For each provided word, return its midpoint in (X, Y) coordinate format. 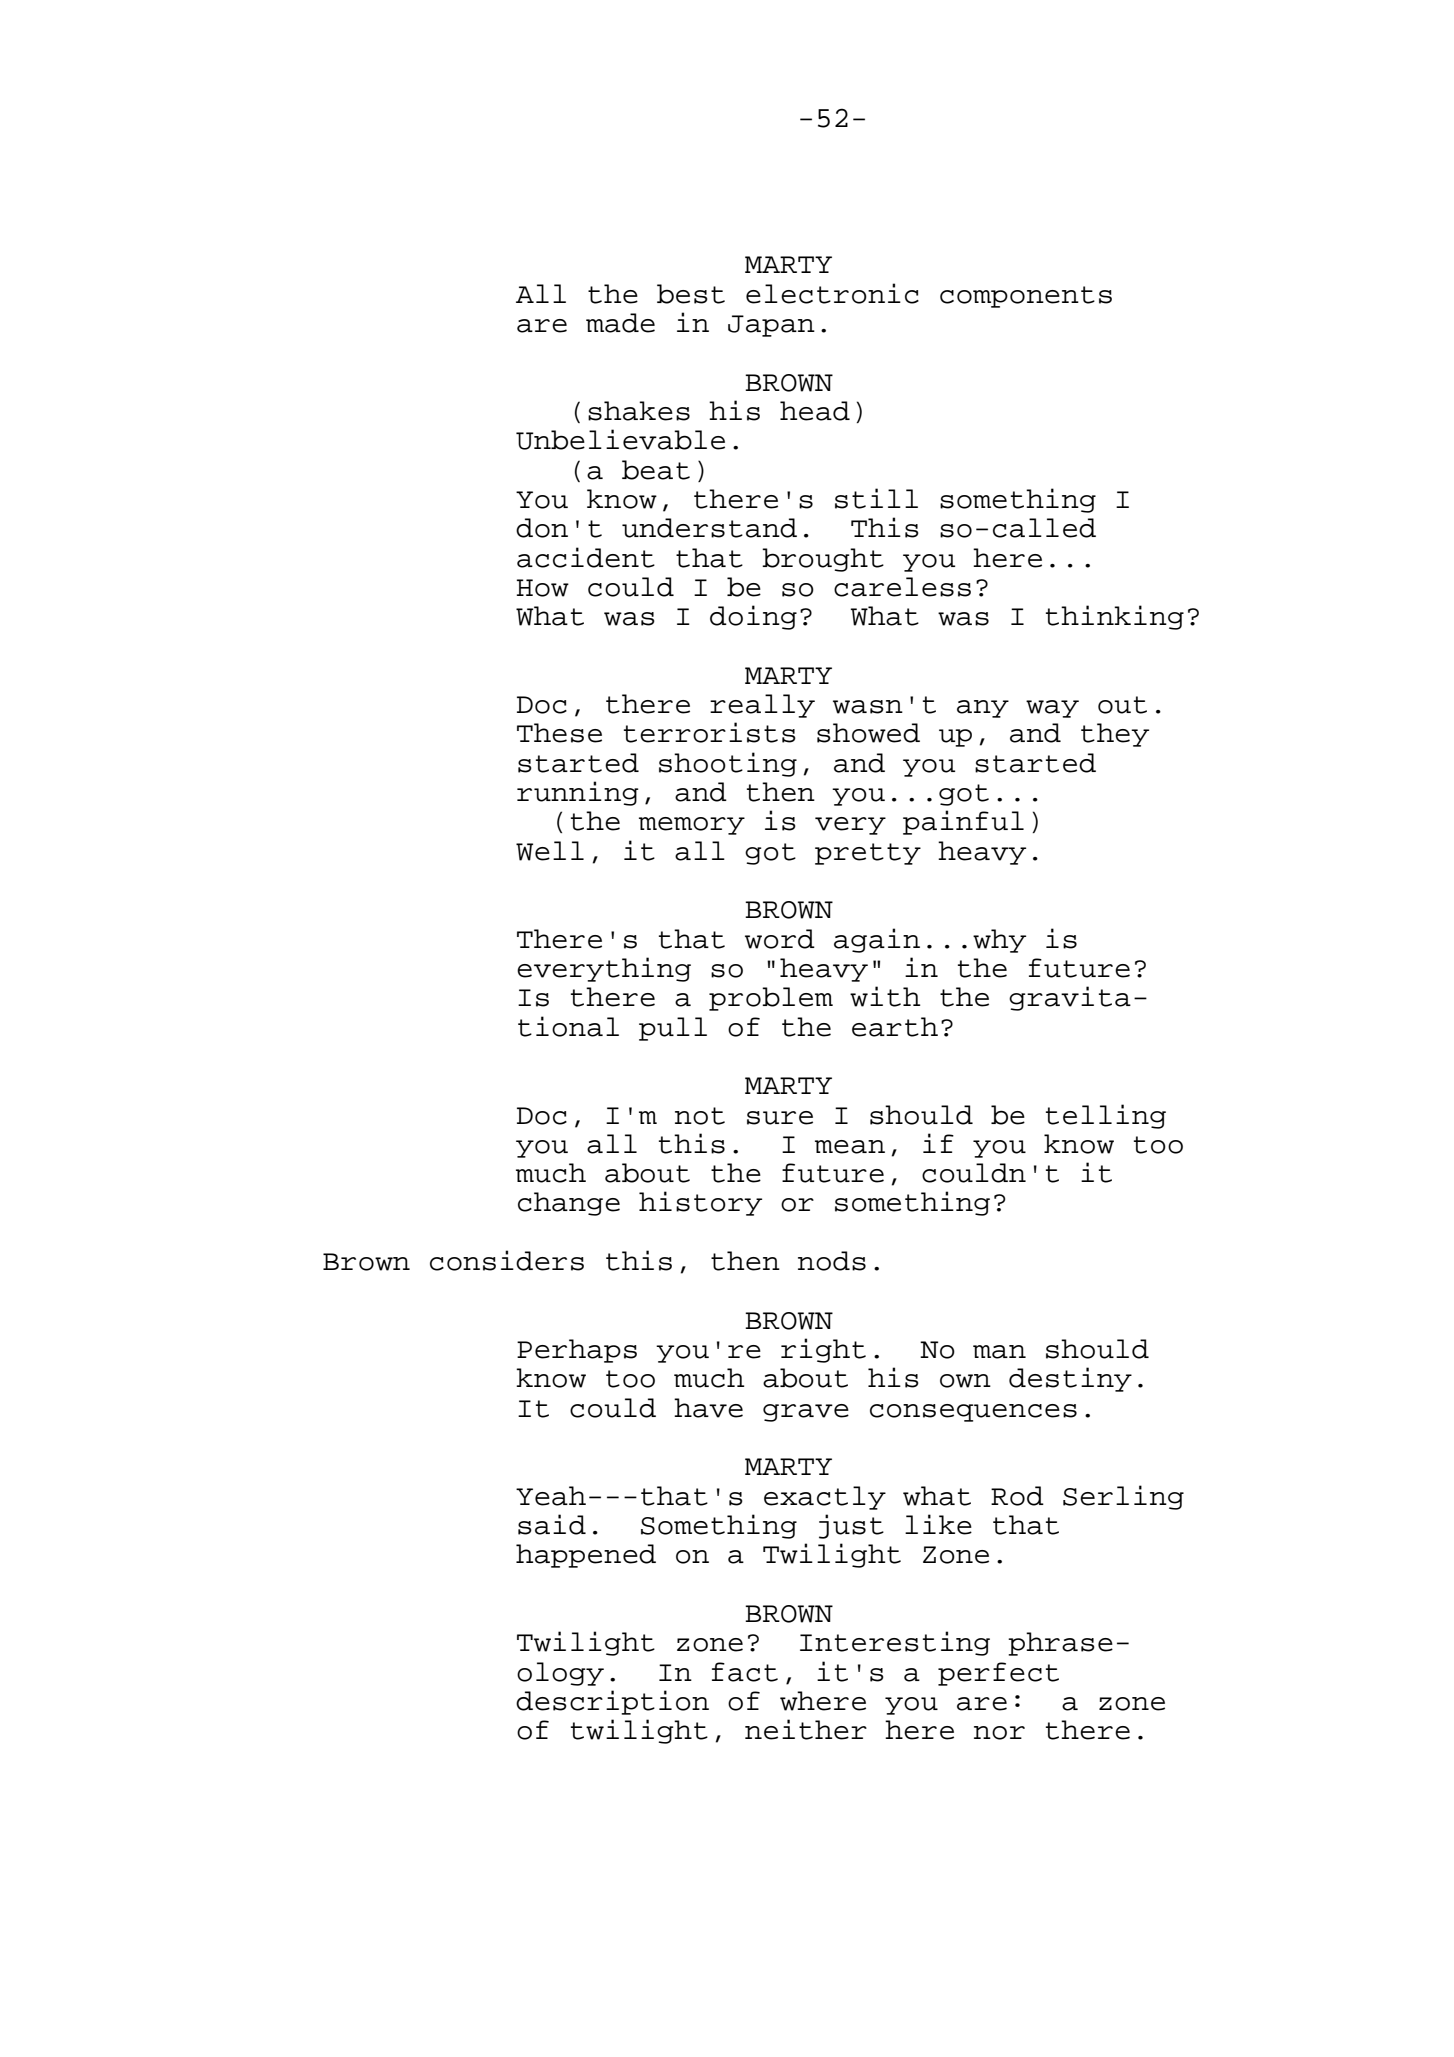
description (612, 1702)
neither (806, 1729)
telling (1106, 1116)
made (620, 323)
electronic (832, 293)
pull (673, 1029)
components (1026, 297)
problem (771, 999)
